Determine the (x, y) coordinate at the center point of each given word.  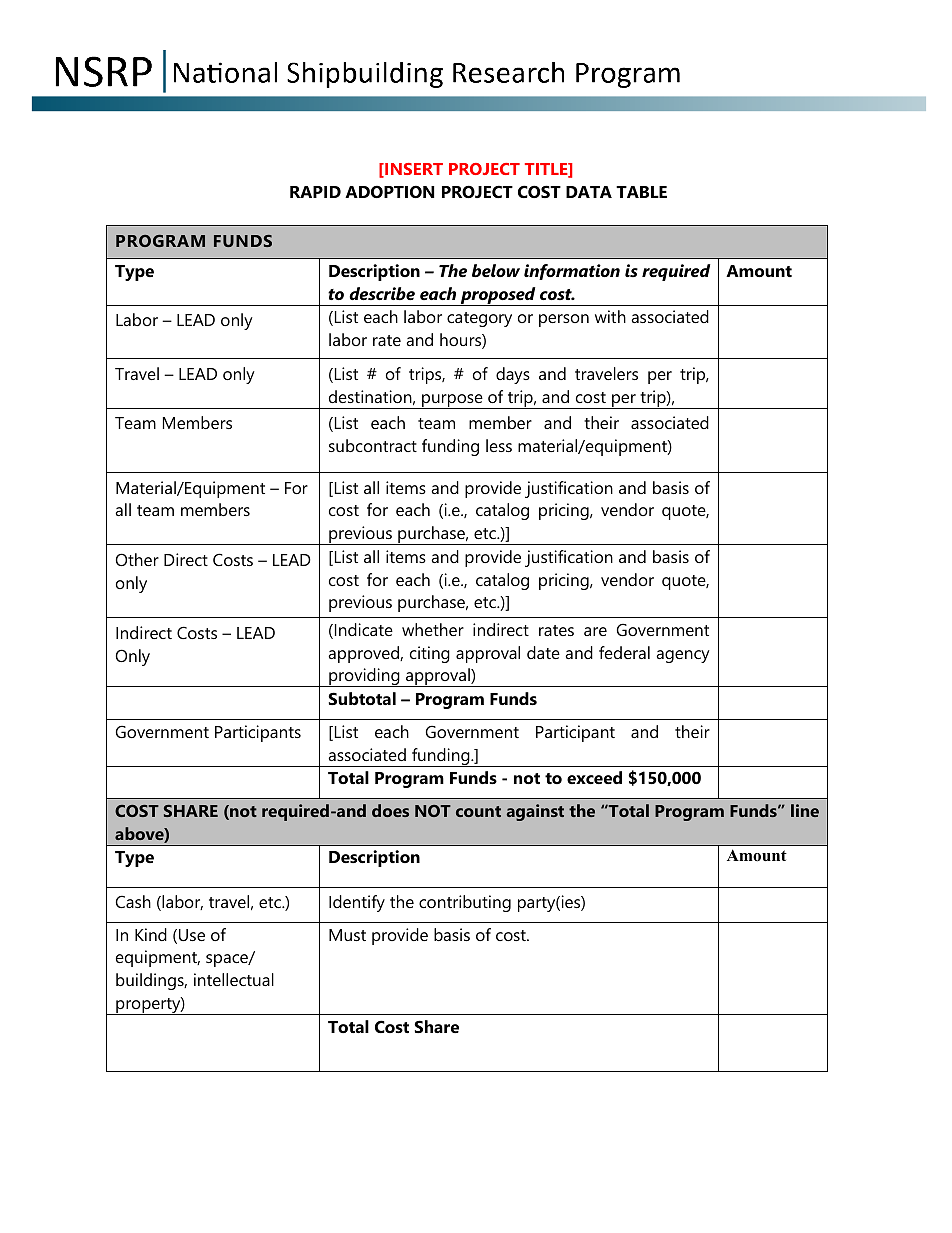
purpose (452, 401)
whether (433, 629)
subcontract (373, 445)
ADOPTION (389, 191)
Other (137, 559)
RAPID (315, 192)
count (478, 811)
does (390, 810)
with (610, 316)
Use (192, 935)
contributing (465, 903)
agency (683, 656)
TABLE (641, 192)
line (805, 810)
